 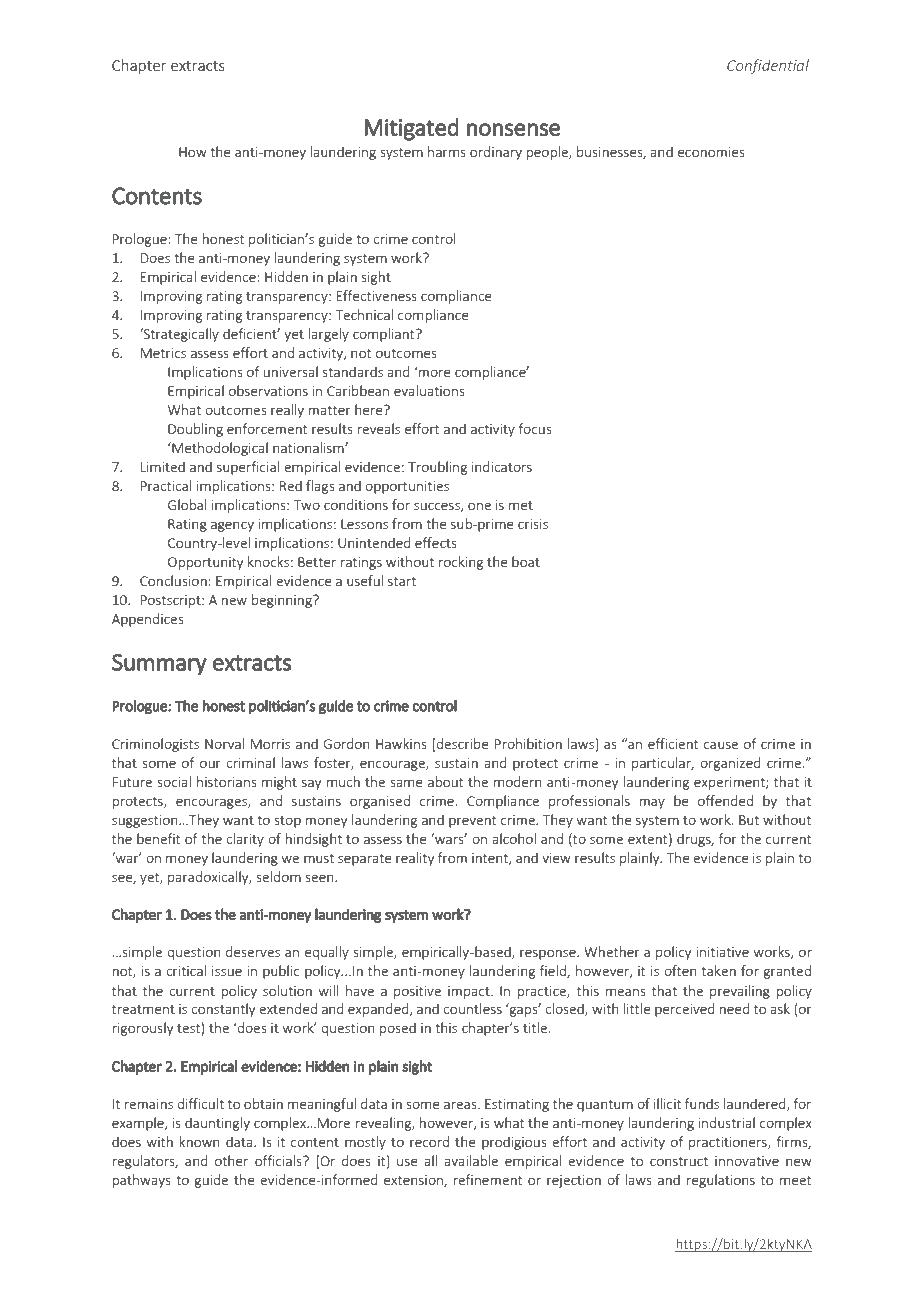 I want to click on Mitigated, so click(x=412, y=129).
